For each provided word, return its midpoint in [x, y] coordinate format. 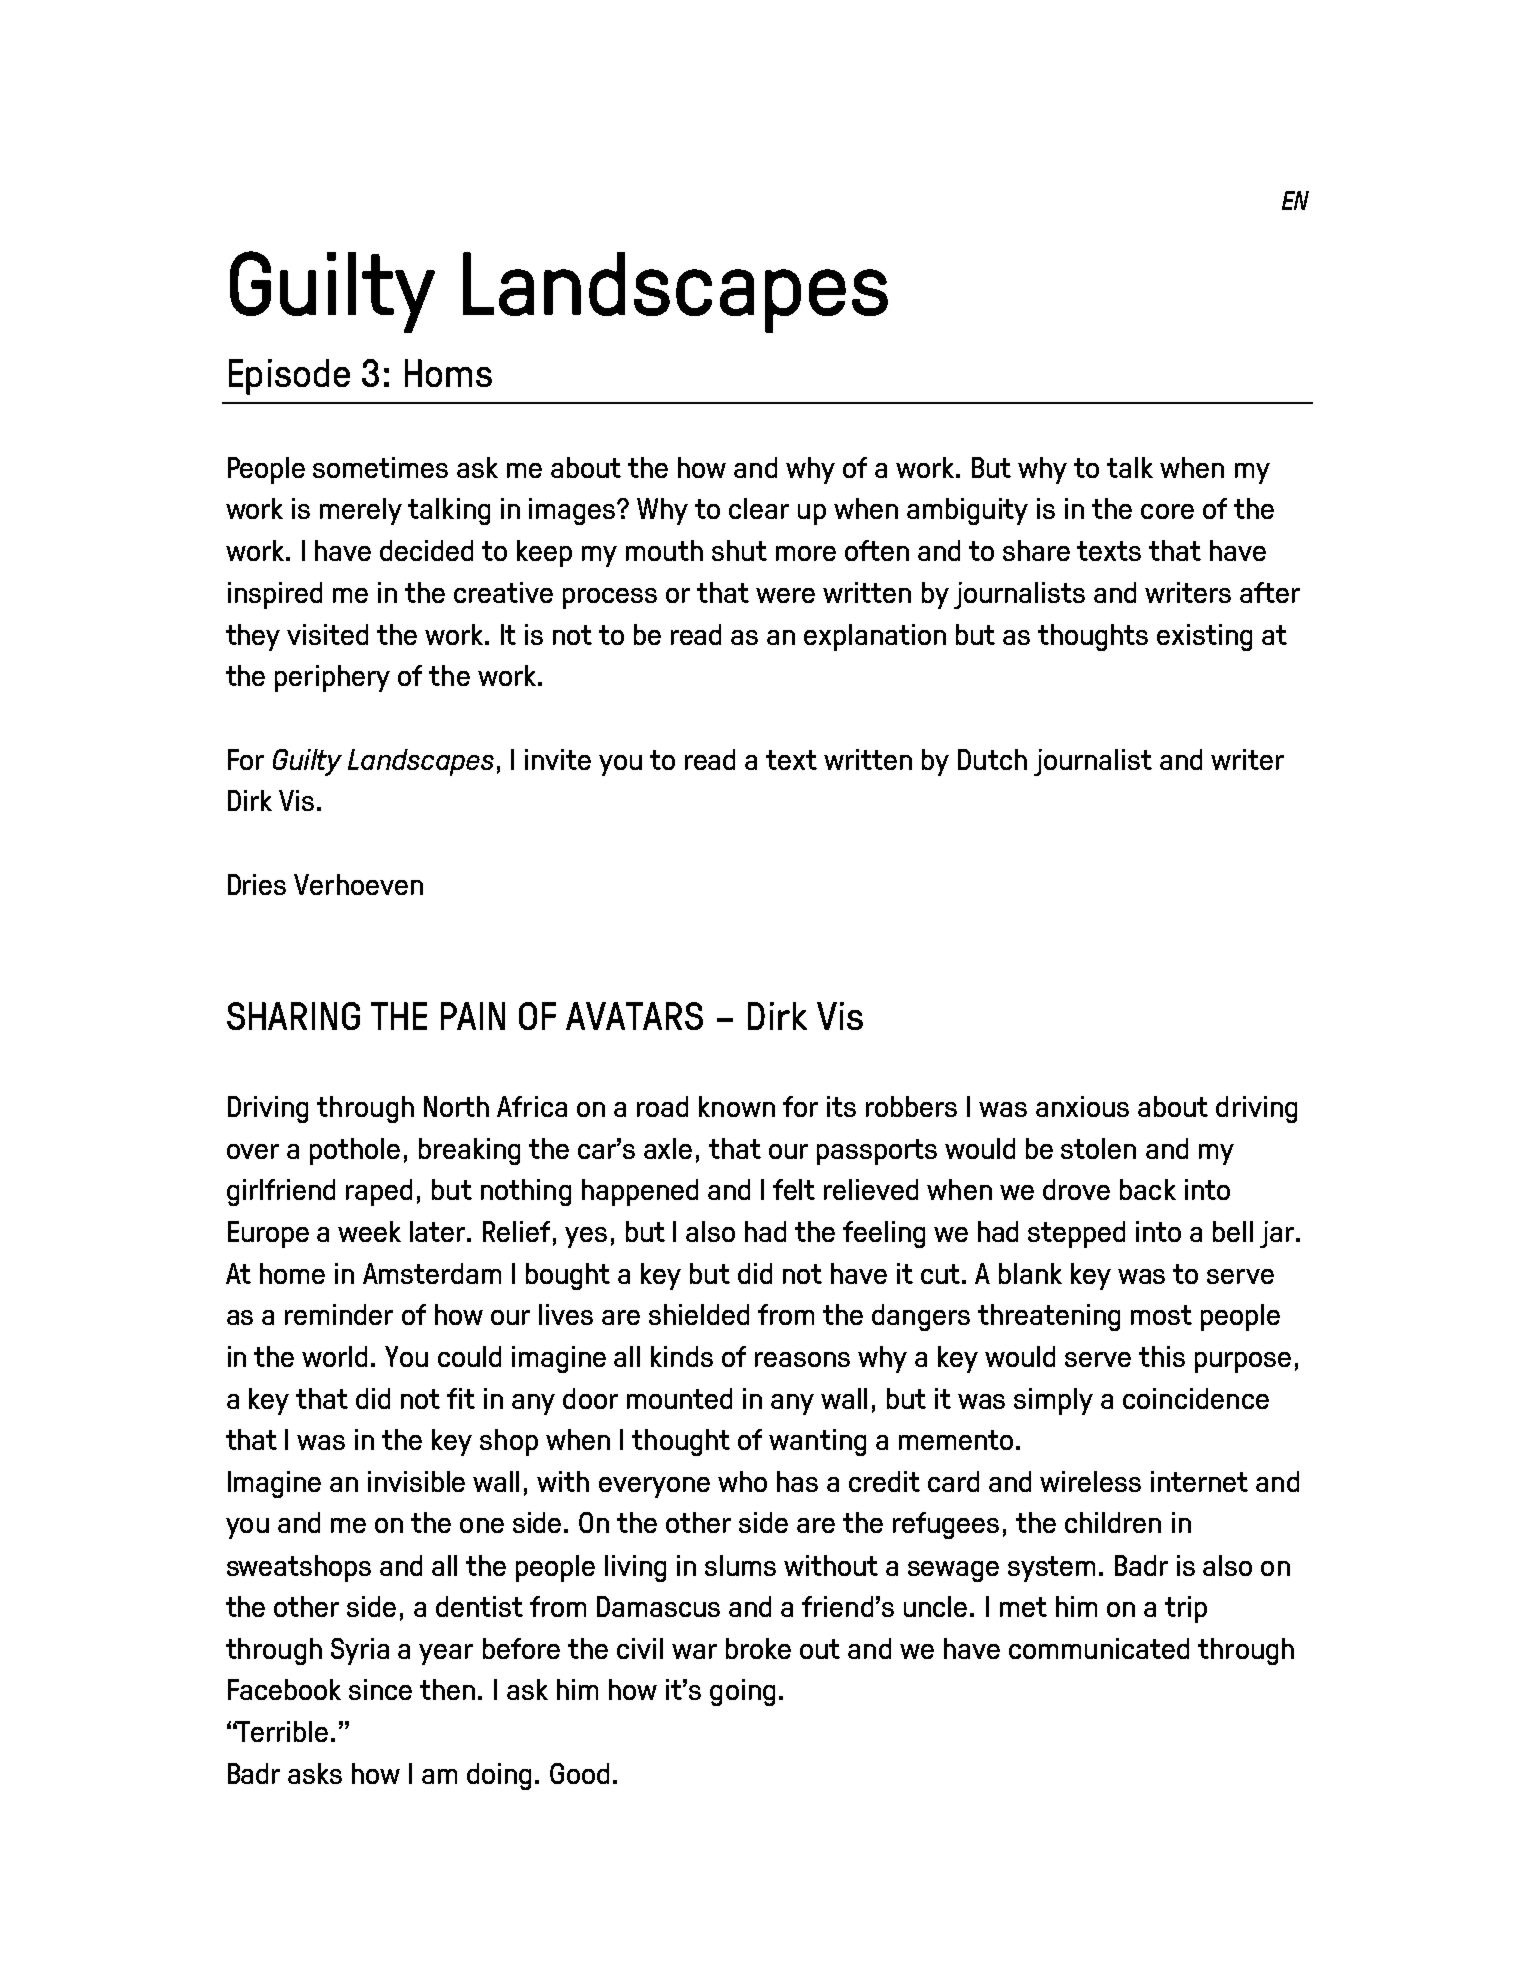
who [742, 1481]
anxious [1082, 1106]
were [785, 595]
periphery [332, 678]
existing [1204, 637]
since [380, 1689]
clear [759, 508]
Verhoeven [358, 884]
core [1167, 511]
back [1148, 1189]
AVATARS [634, 1016]
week [369, 1231]
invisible [416, 1481]
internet [1199, 1481]
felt [794, 1189]
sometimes [380, 467]
